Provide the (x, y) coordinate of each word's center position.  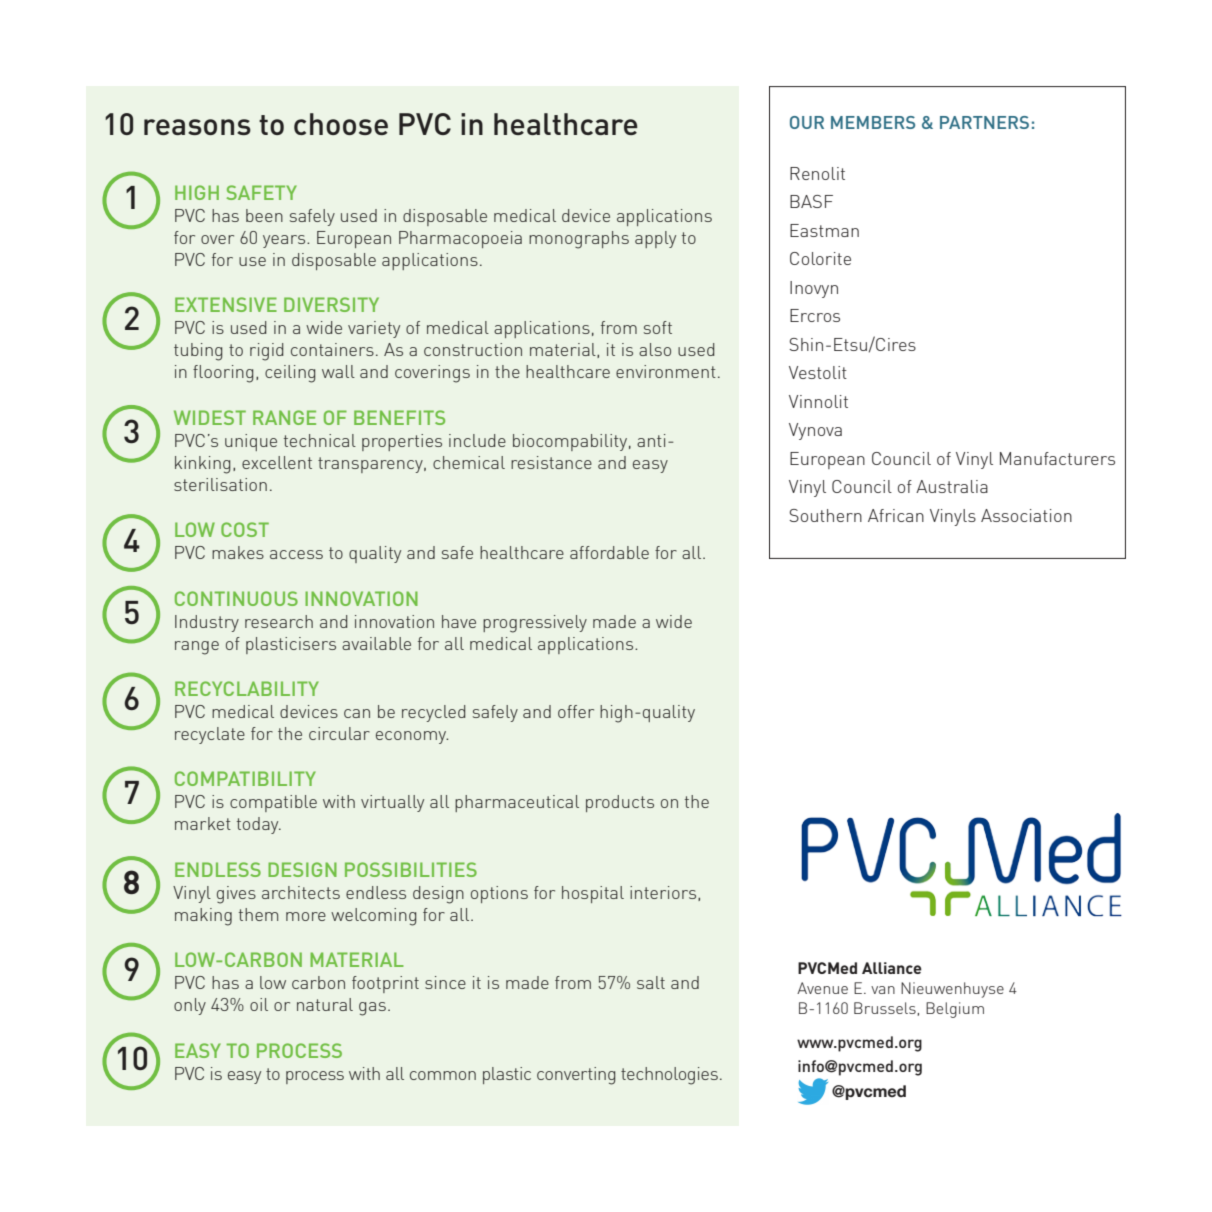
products (620, 803)
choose (341, 124)
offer (576, 711)
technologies (669, 1076)
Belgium (955, 1010)
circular (339, 733)
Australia (952, 486)
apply (655, 239)
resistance (551, 462)
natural (325, 1004)
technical (320, 440)
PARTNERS (984, 122)
